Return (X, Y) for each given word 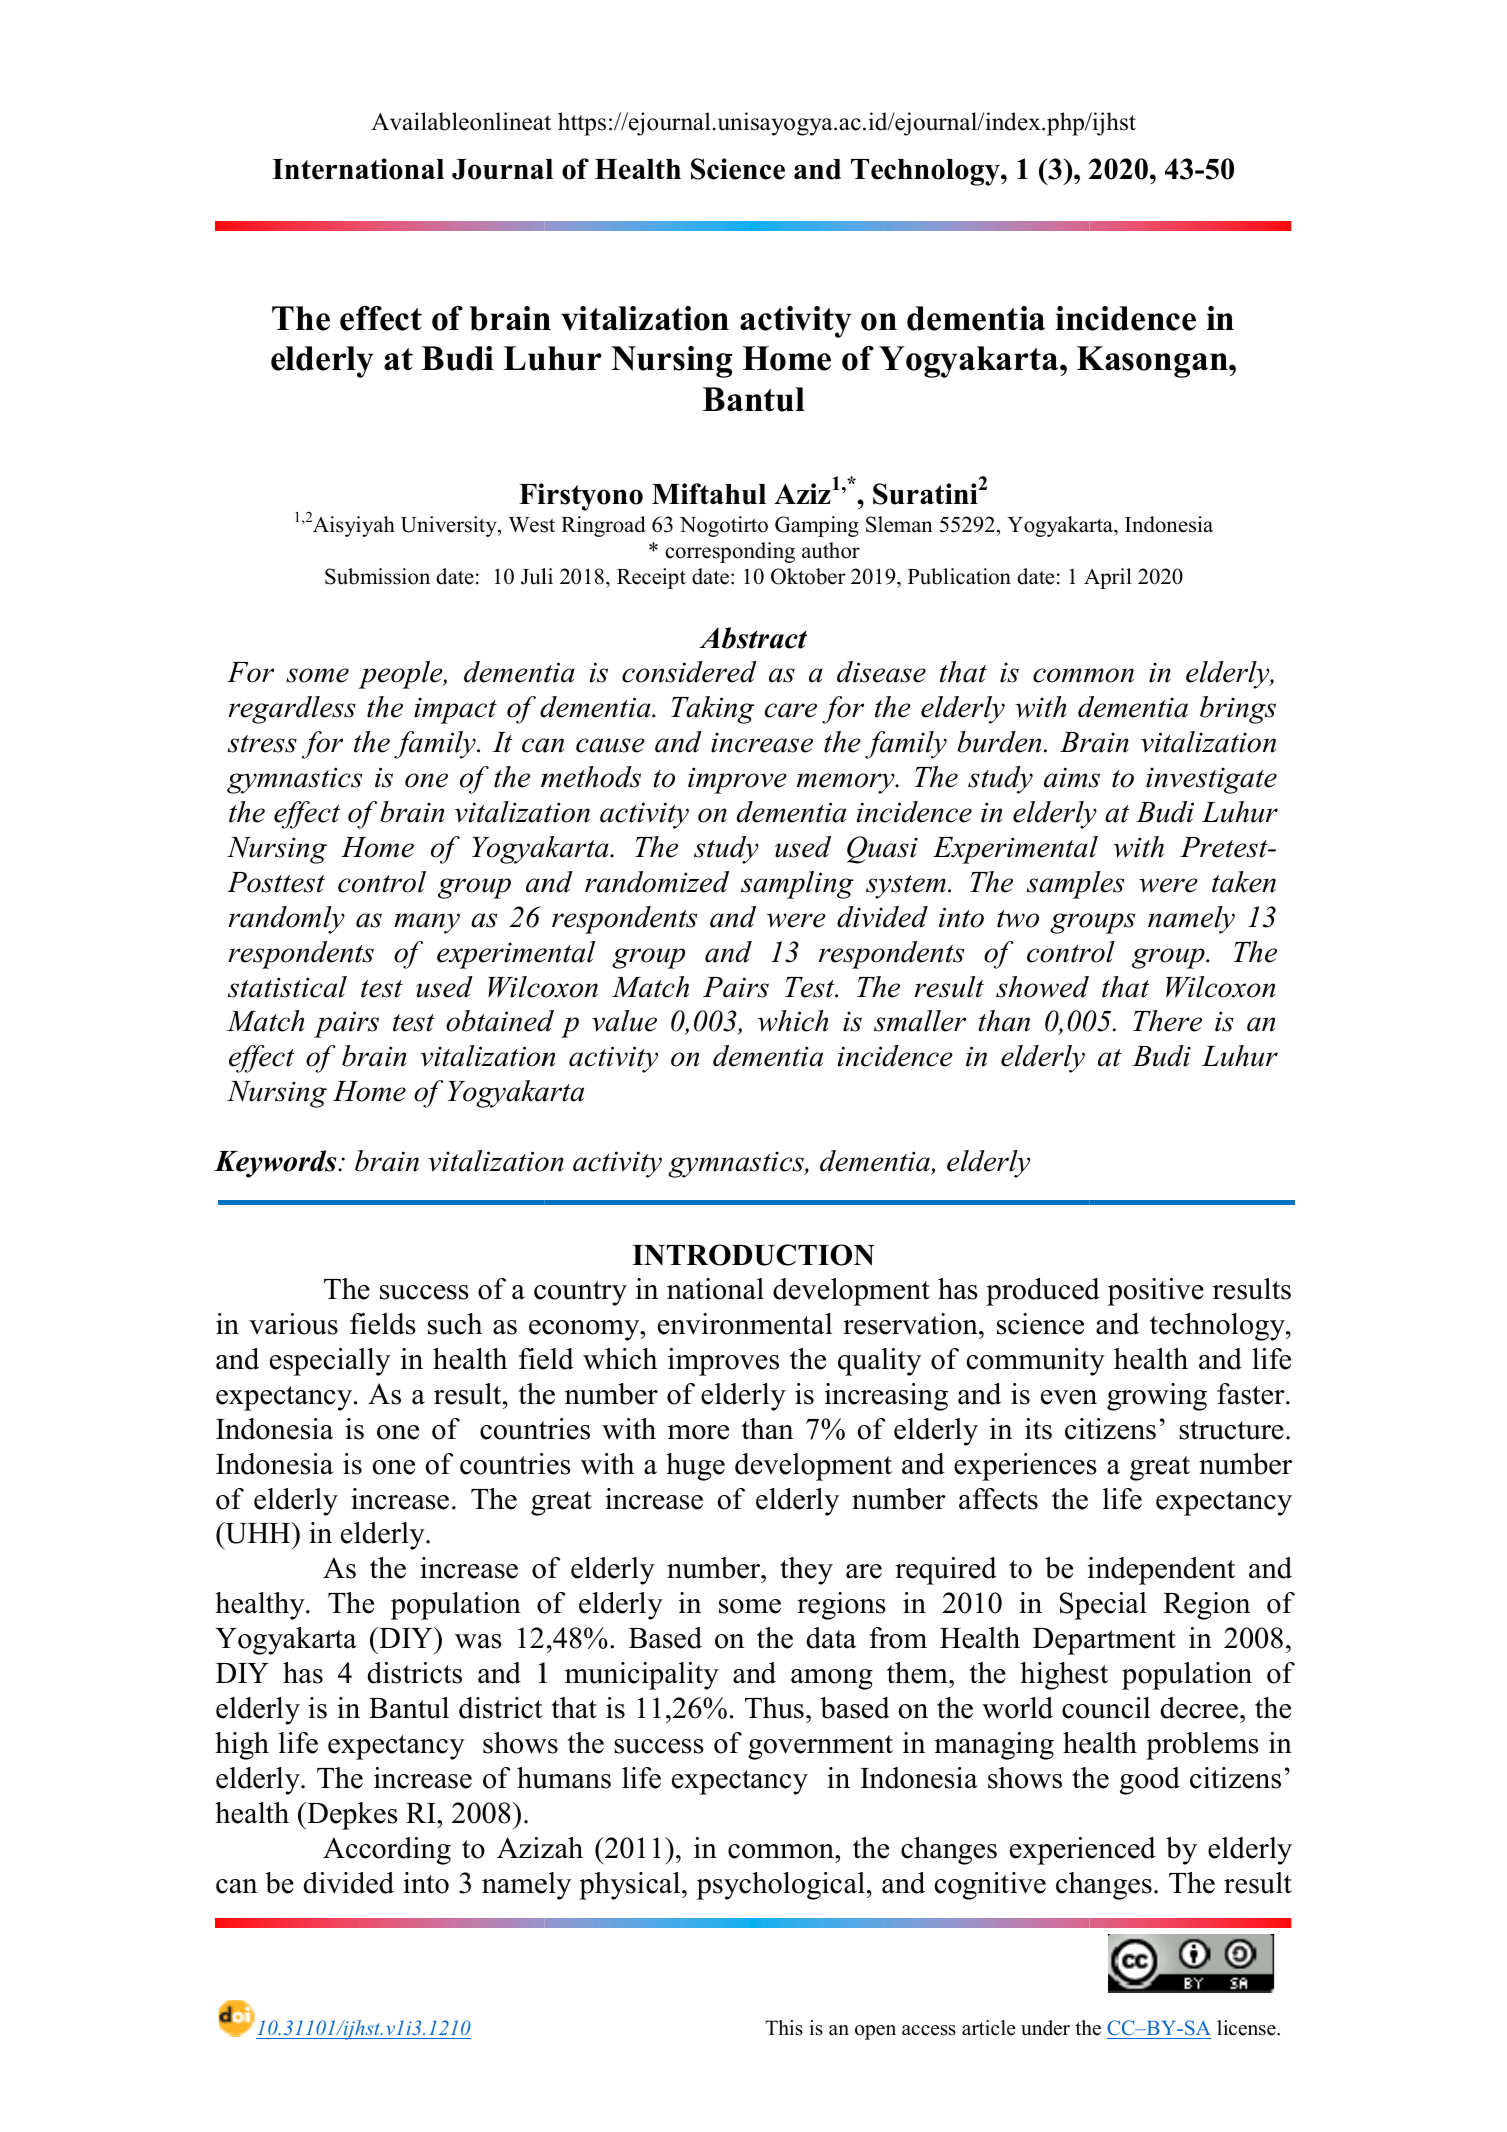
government (820, 1747)
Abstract (753, 638)
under (1045, 2028)
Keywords (276, 1164)
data (831, 1638)
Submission (377, 576)
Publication (959, 576)
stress (262, 744)
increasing (886, 1397)
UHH (258, 1533)
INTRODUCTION (753, 1255)
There (1167, 1021)
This (784, 2028)
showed (1042, 987)
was (478, 1641)
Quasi (882, 850)
